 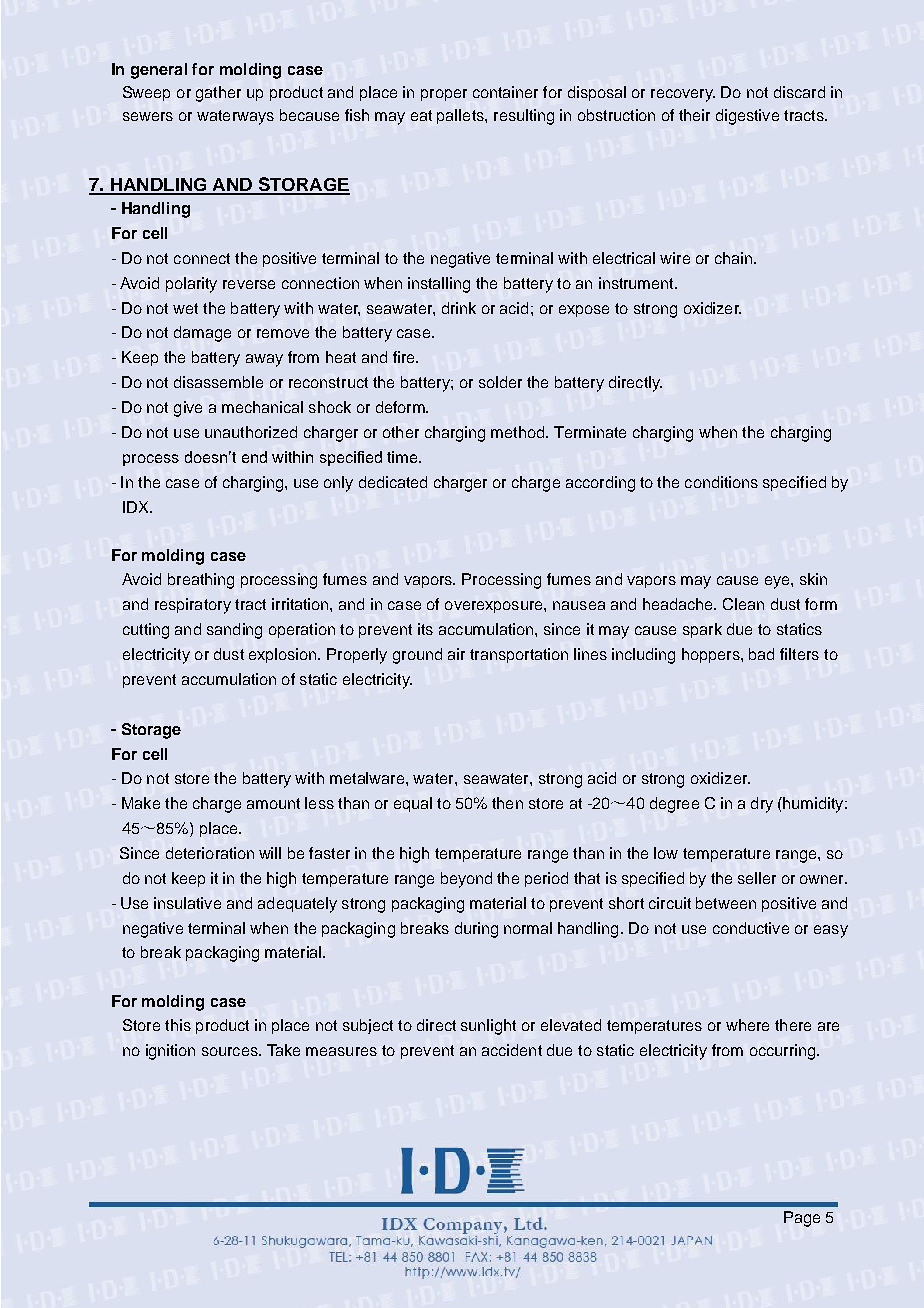 What do you see at coordinates (456, 654) in the image?
I see `air` at bounding box center [456, 654].
